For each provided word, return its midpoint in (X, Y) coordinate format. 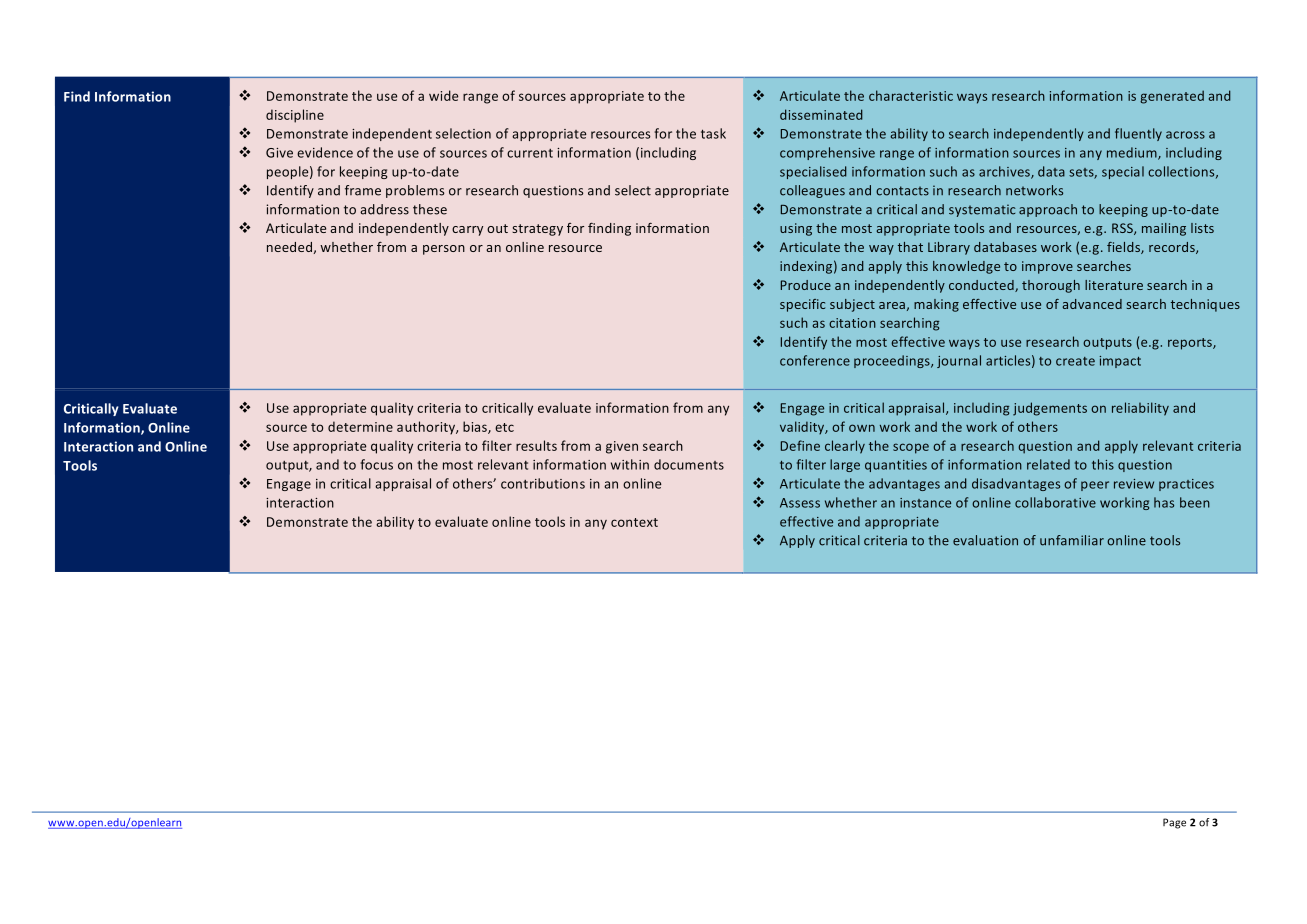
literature (1114, 285)
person (444, 250)
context (634, 522)
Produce (806, 285)
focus (376, 464)
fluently (1138, 134)
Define (800, 445)
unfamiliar (1072, 540)
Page (1174, 823)
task (713, 133)
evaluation (985, 540)
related (1048, 464)
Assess (800, 503)
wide (443, 95)
